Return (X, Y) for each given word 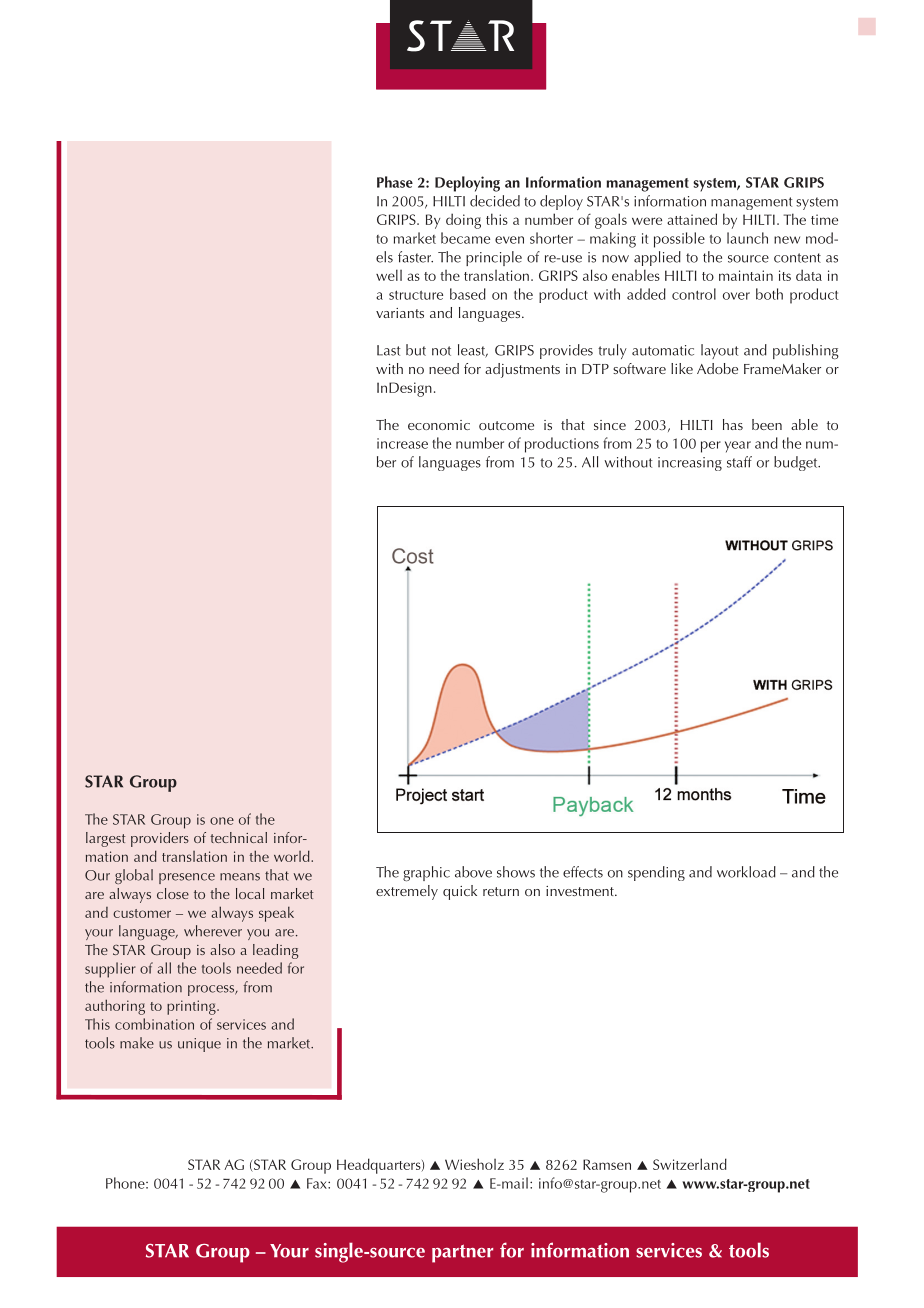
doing (463, 221)
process (212, 990)
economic (439, 425)
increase (402, 443)
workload (746, 872)
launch (747, 238)
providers (160, 839)
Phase (395, 182)
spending (656, 873)
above (473, 872)
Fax (318, 1183)
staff (739, 462)
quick (460, 892)
